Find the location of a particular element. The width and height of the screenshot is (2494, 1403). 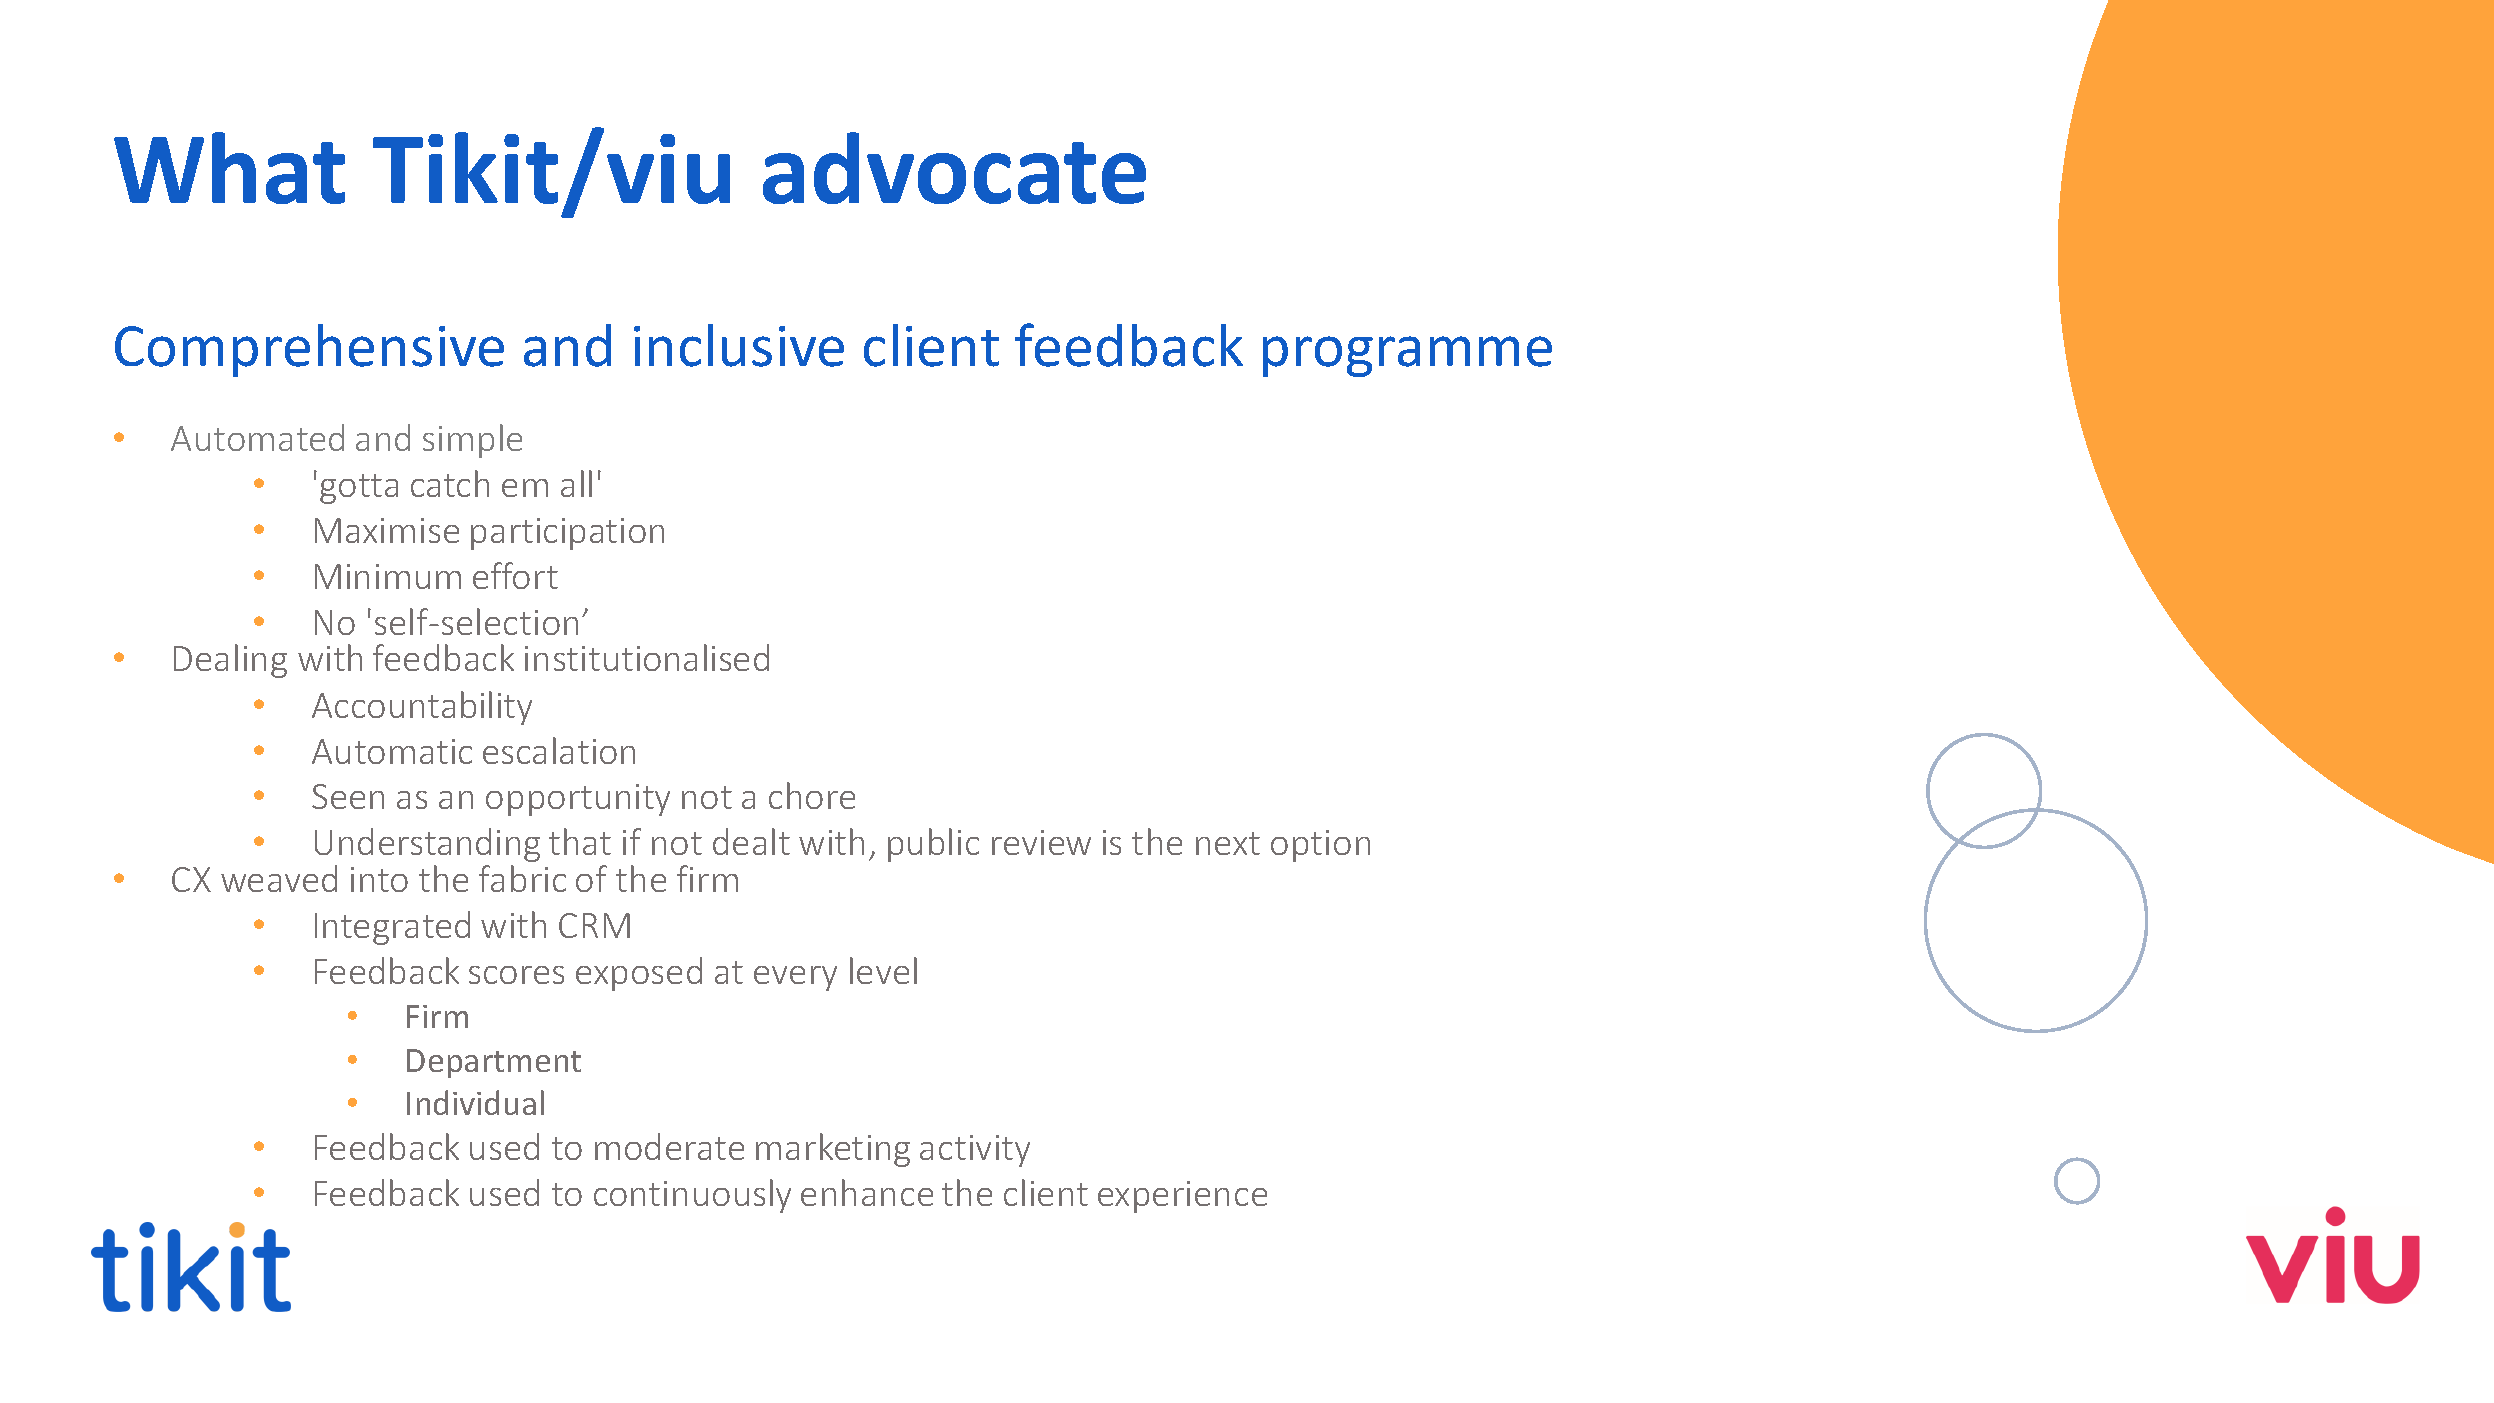

experience is located at coordinates (1182, 1197).
